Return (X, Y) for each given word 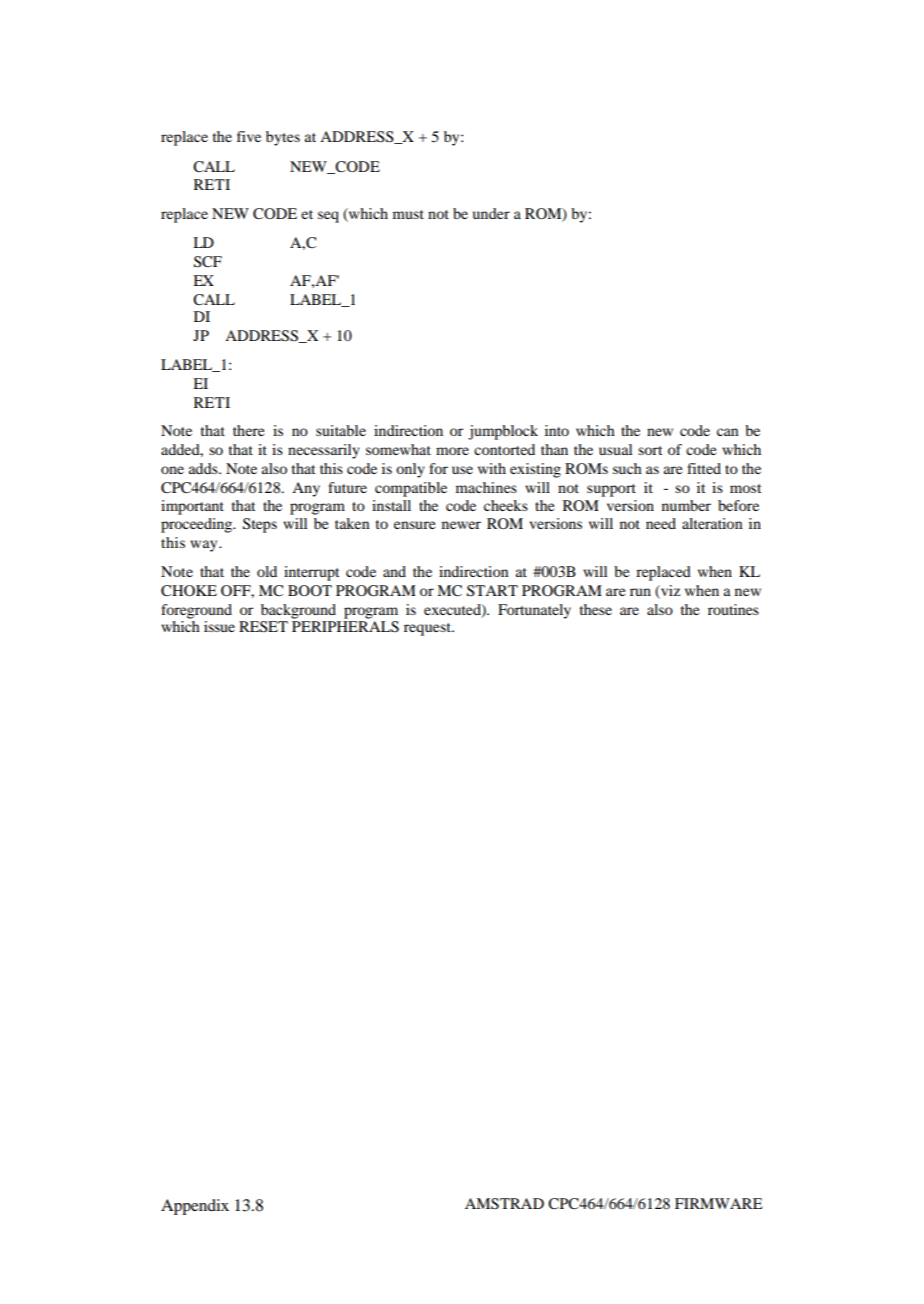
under (491, 213)
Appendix (195, 1207)
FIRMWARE (718, 1203)
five (249, 136)
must (408, 214)
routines (733, 609)
